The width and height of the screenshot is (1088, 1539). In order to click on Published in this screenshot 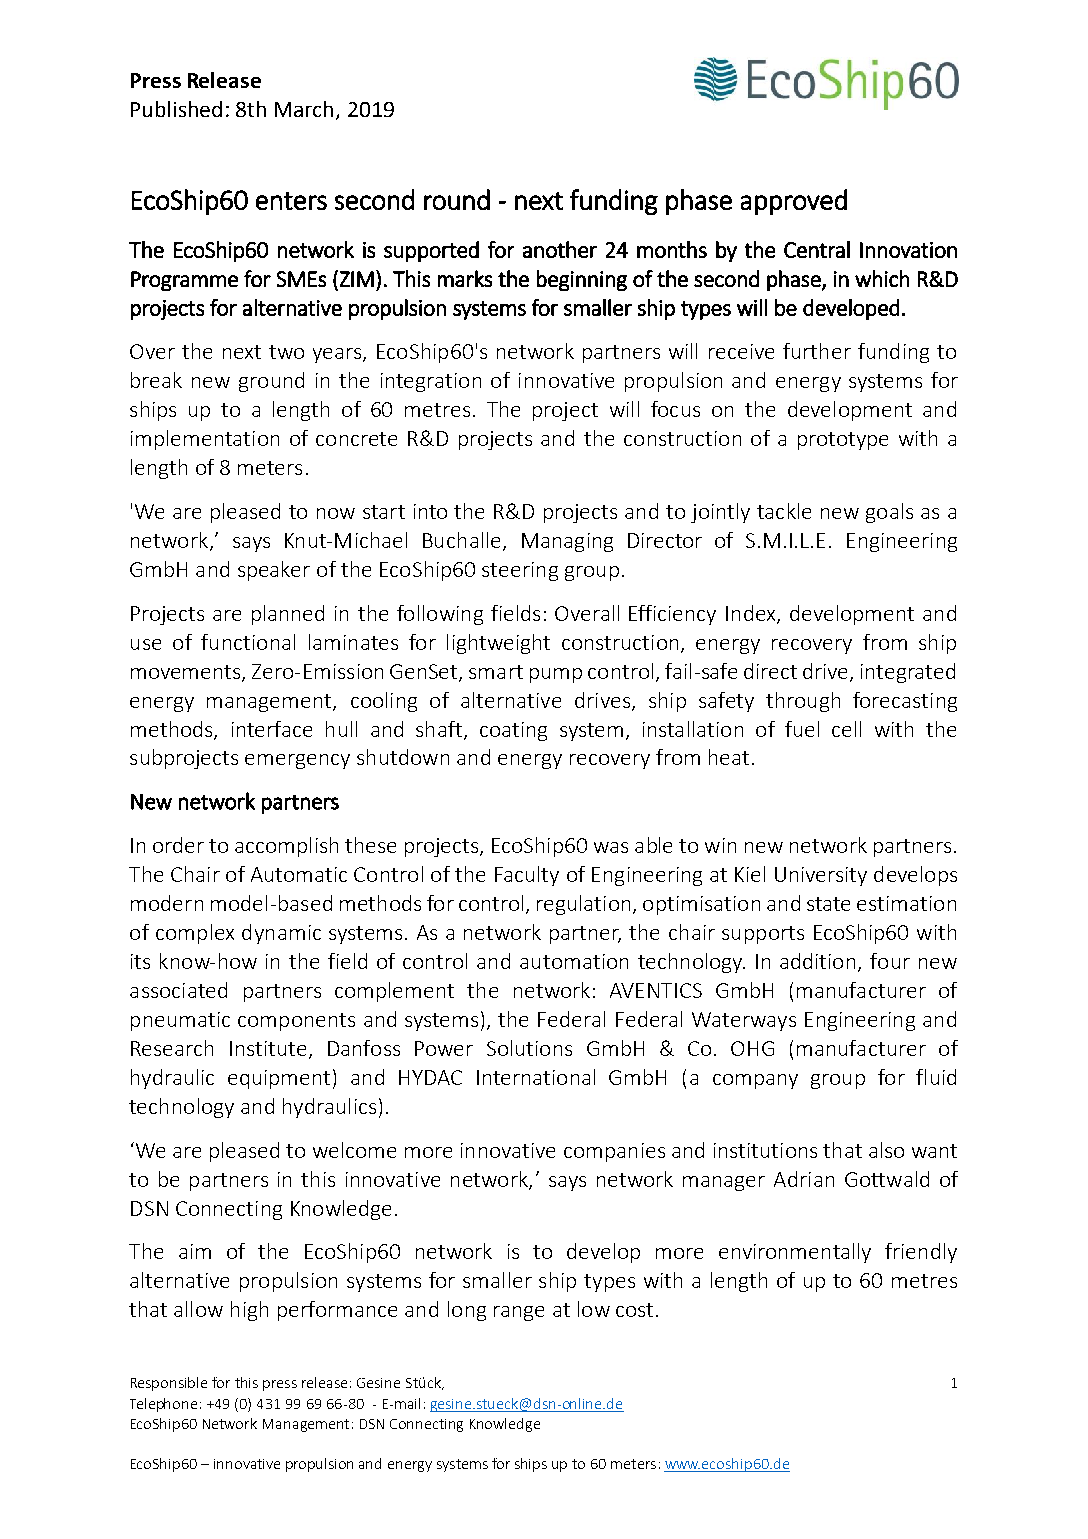, I will do `click(176, 109)`.
